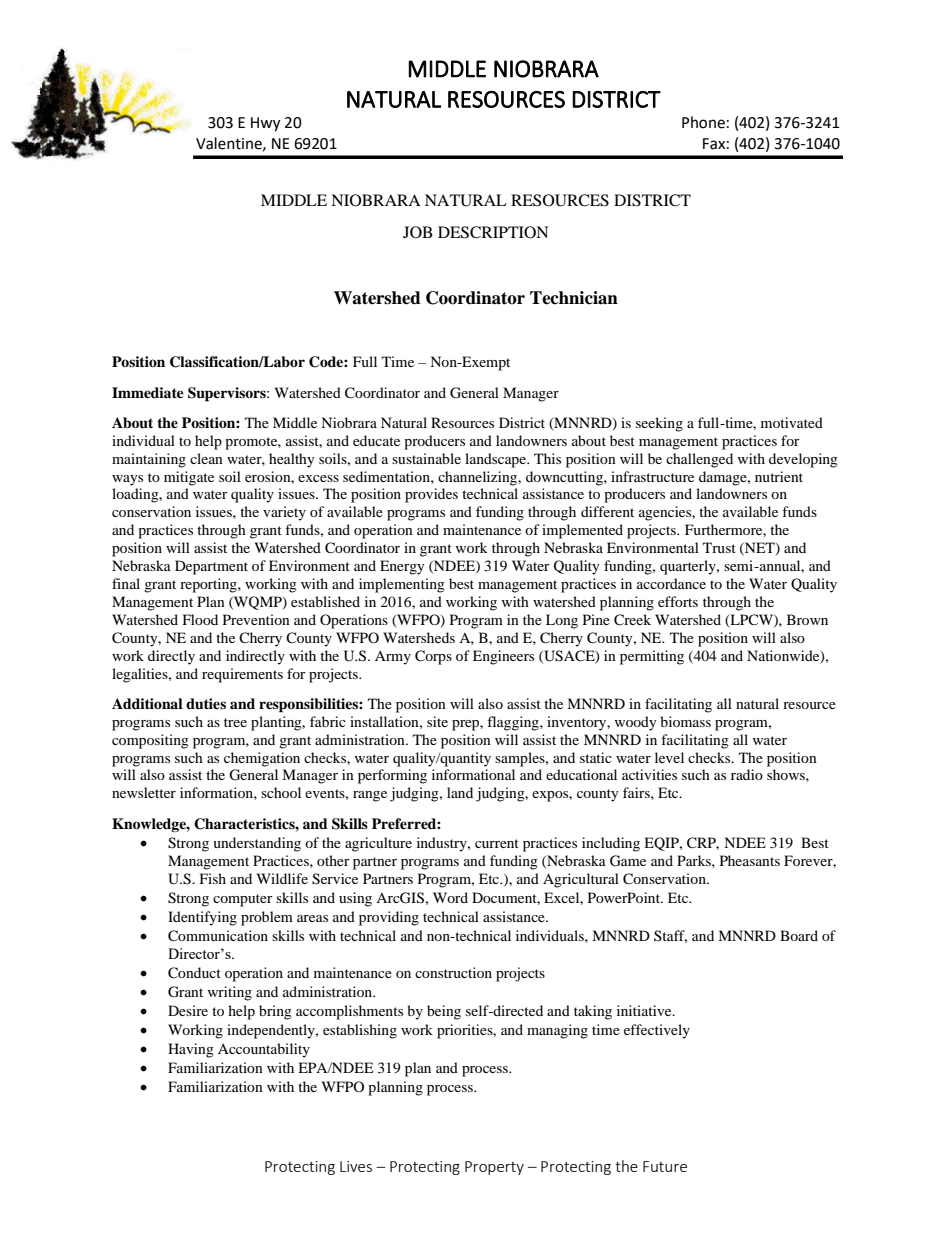  I want to click on Corps, so click(433, 657).
